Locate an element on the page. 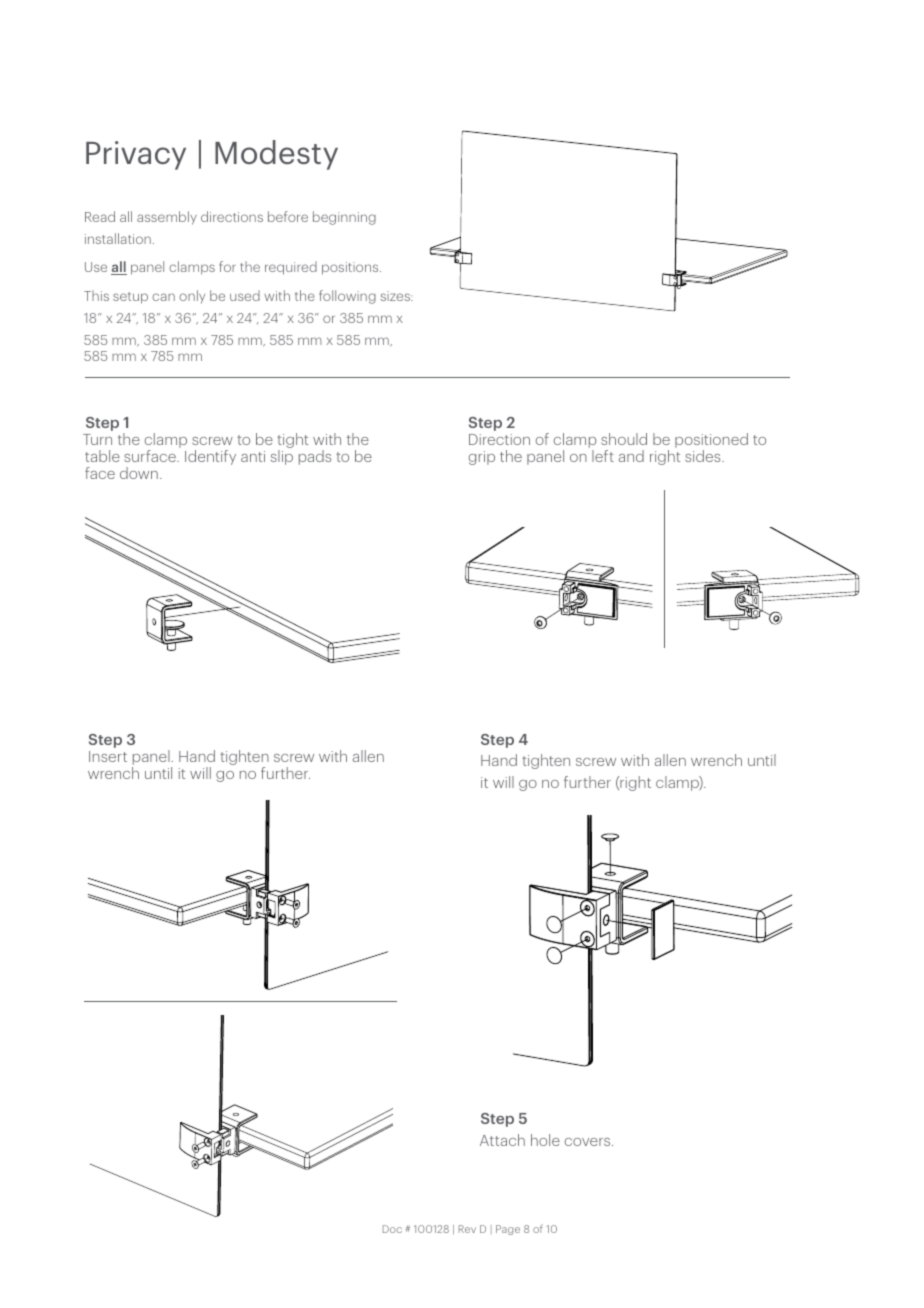 The width and height of the document is (924, 1308). Insert is located at coordinates (108, 756).
